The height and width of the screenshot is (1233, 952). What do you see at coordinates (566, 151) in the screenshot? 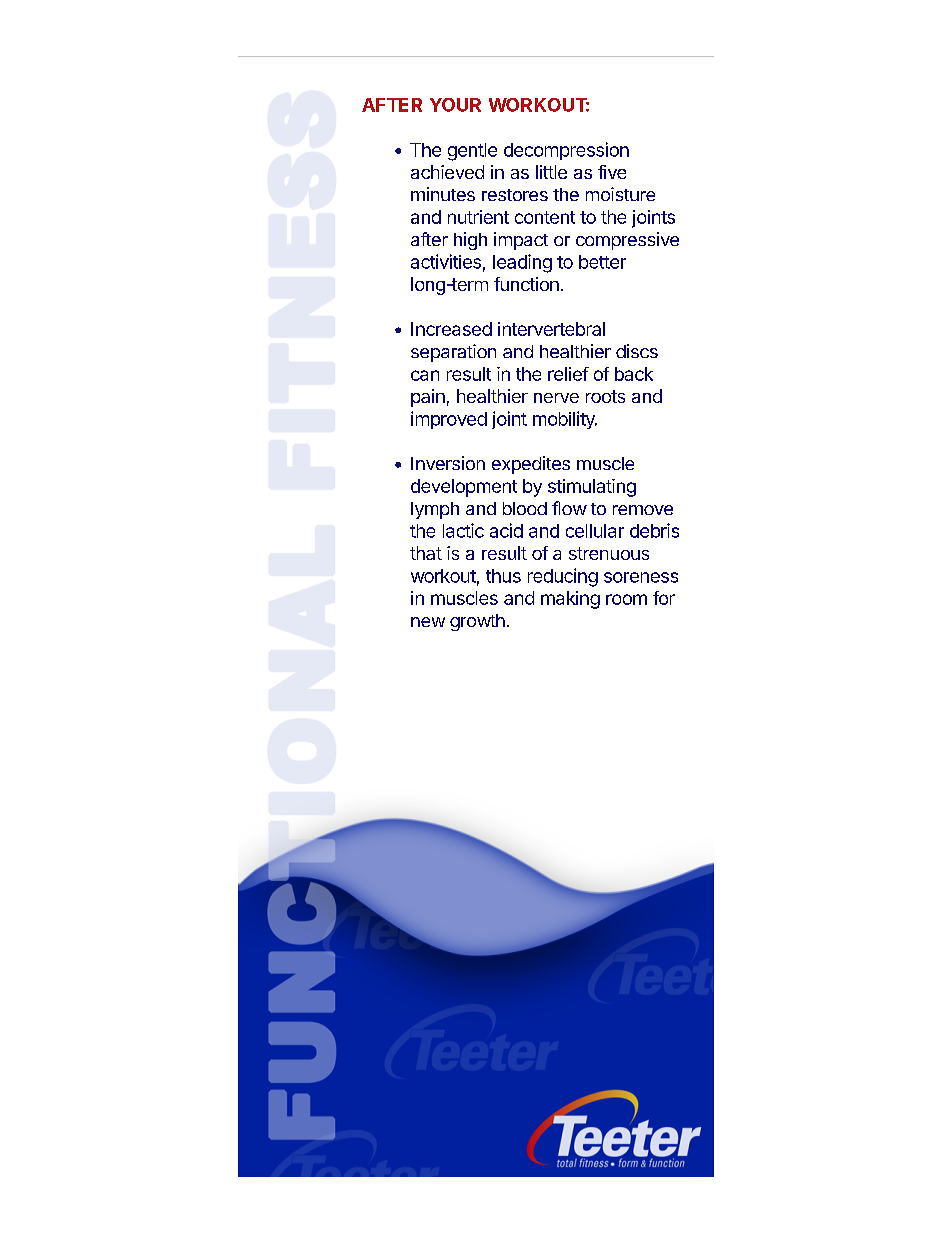
I see `decompression` at bounding box center [566, 151].
